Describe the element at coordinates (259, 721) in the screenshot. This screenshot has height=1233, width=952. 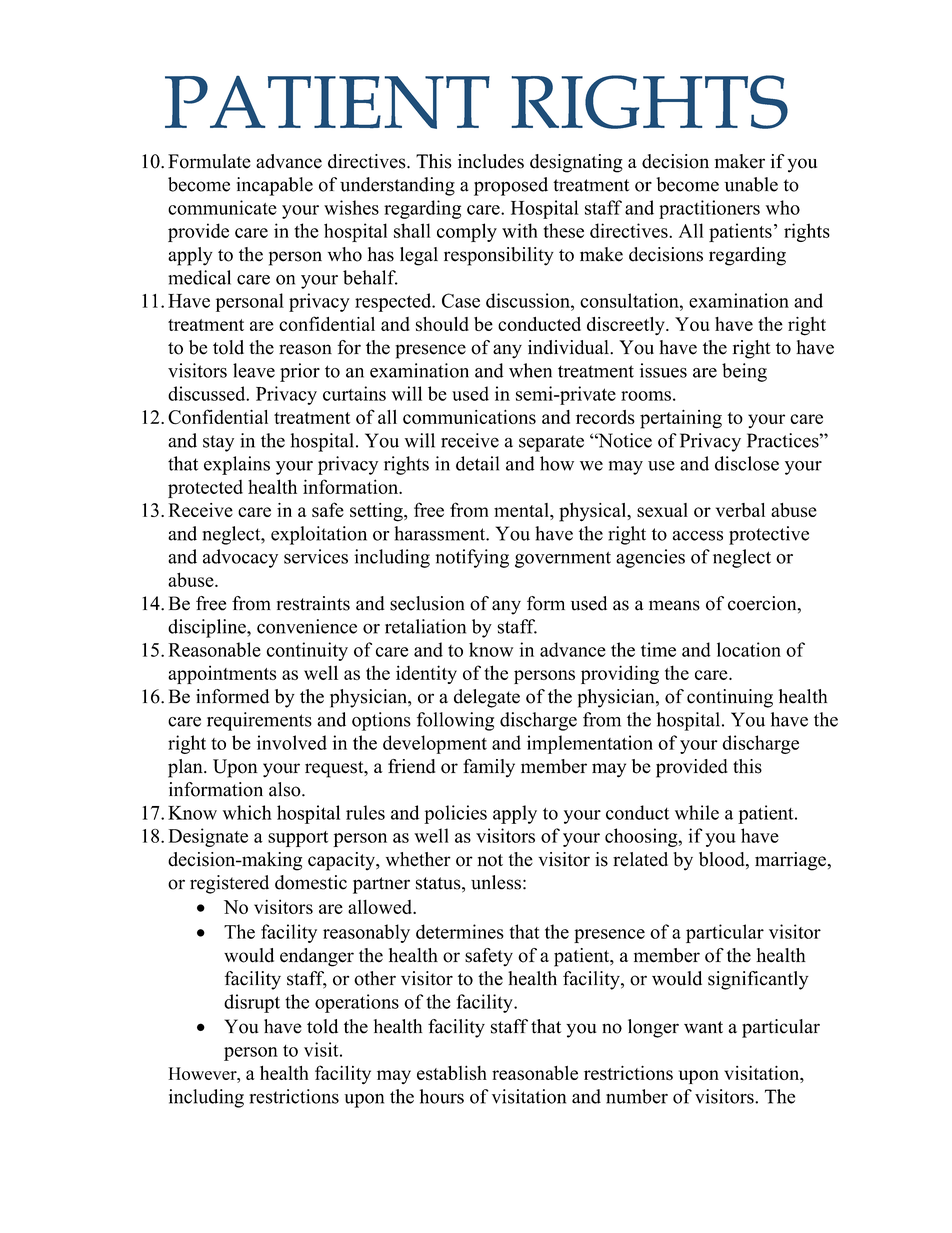
I see `requirements` at that location.
